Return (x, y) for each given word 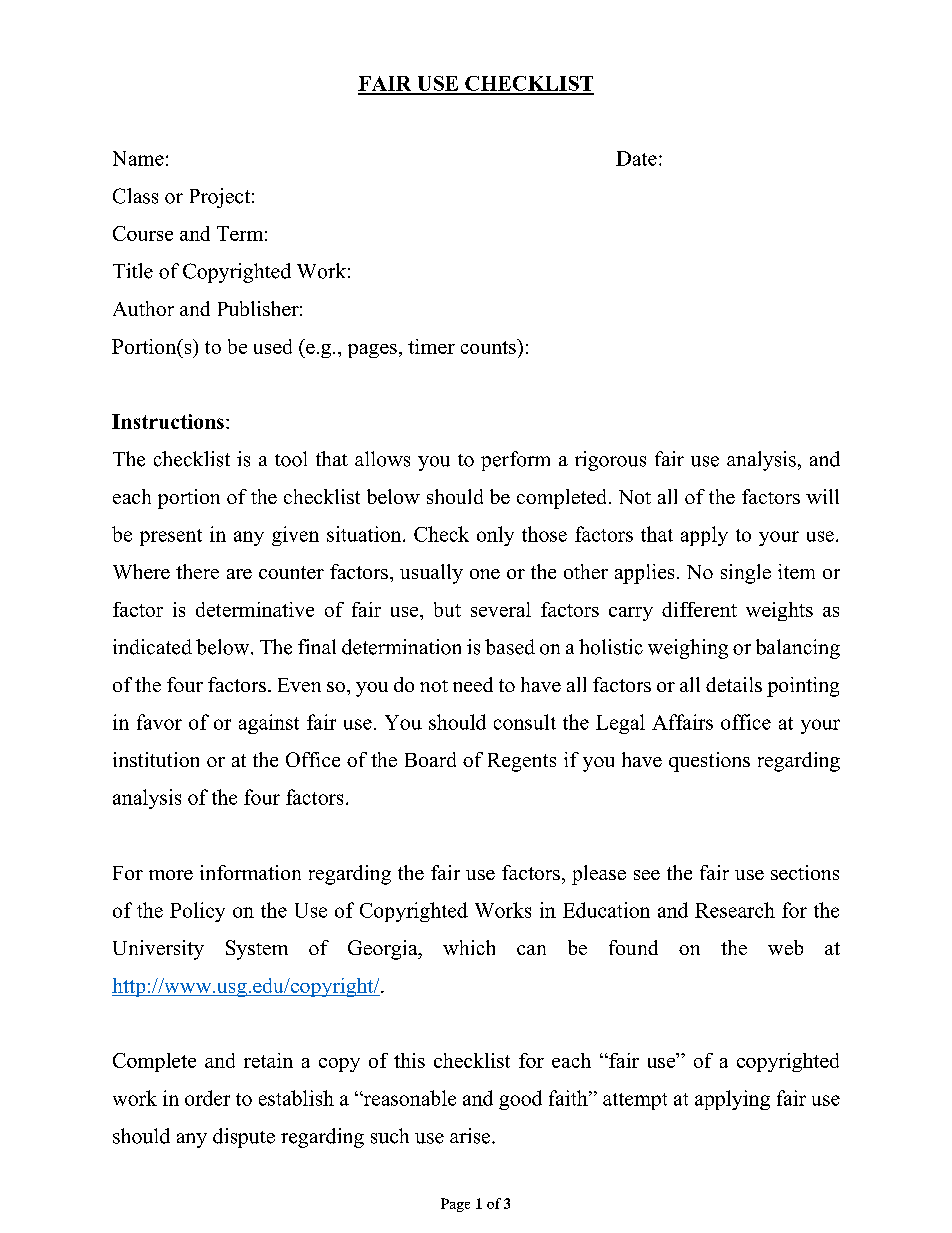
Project (220, 198)
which (469, 947)
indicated (152, 647)
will (822, 496)
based (510, 647)
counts (489, 346)
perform (515, 461)
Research (735, 910)
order (207, 1098)
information (250, 872)
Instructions (168, 421)
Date (636, 158)
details (734, 684)
